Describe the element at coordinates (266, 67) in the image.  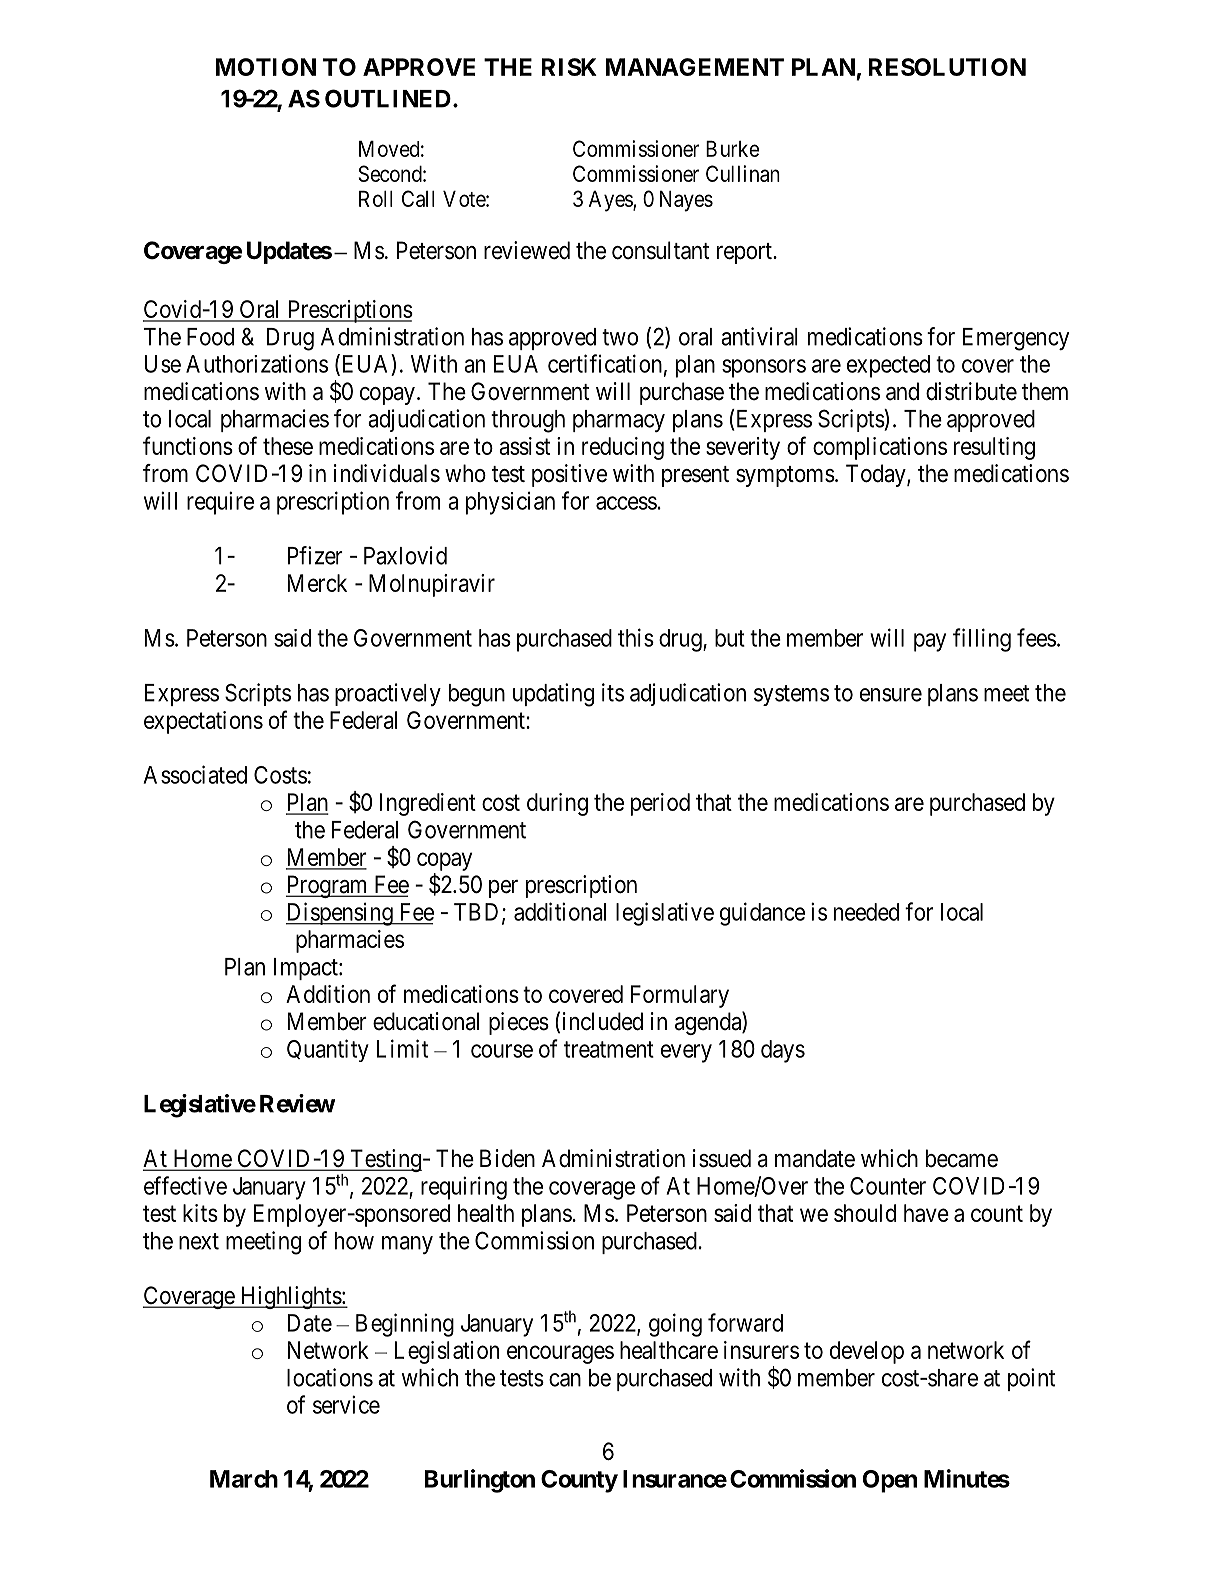
I see `MOTION` at that location.
